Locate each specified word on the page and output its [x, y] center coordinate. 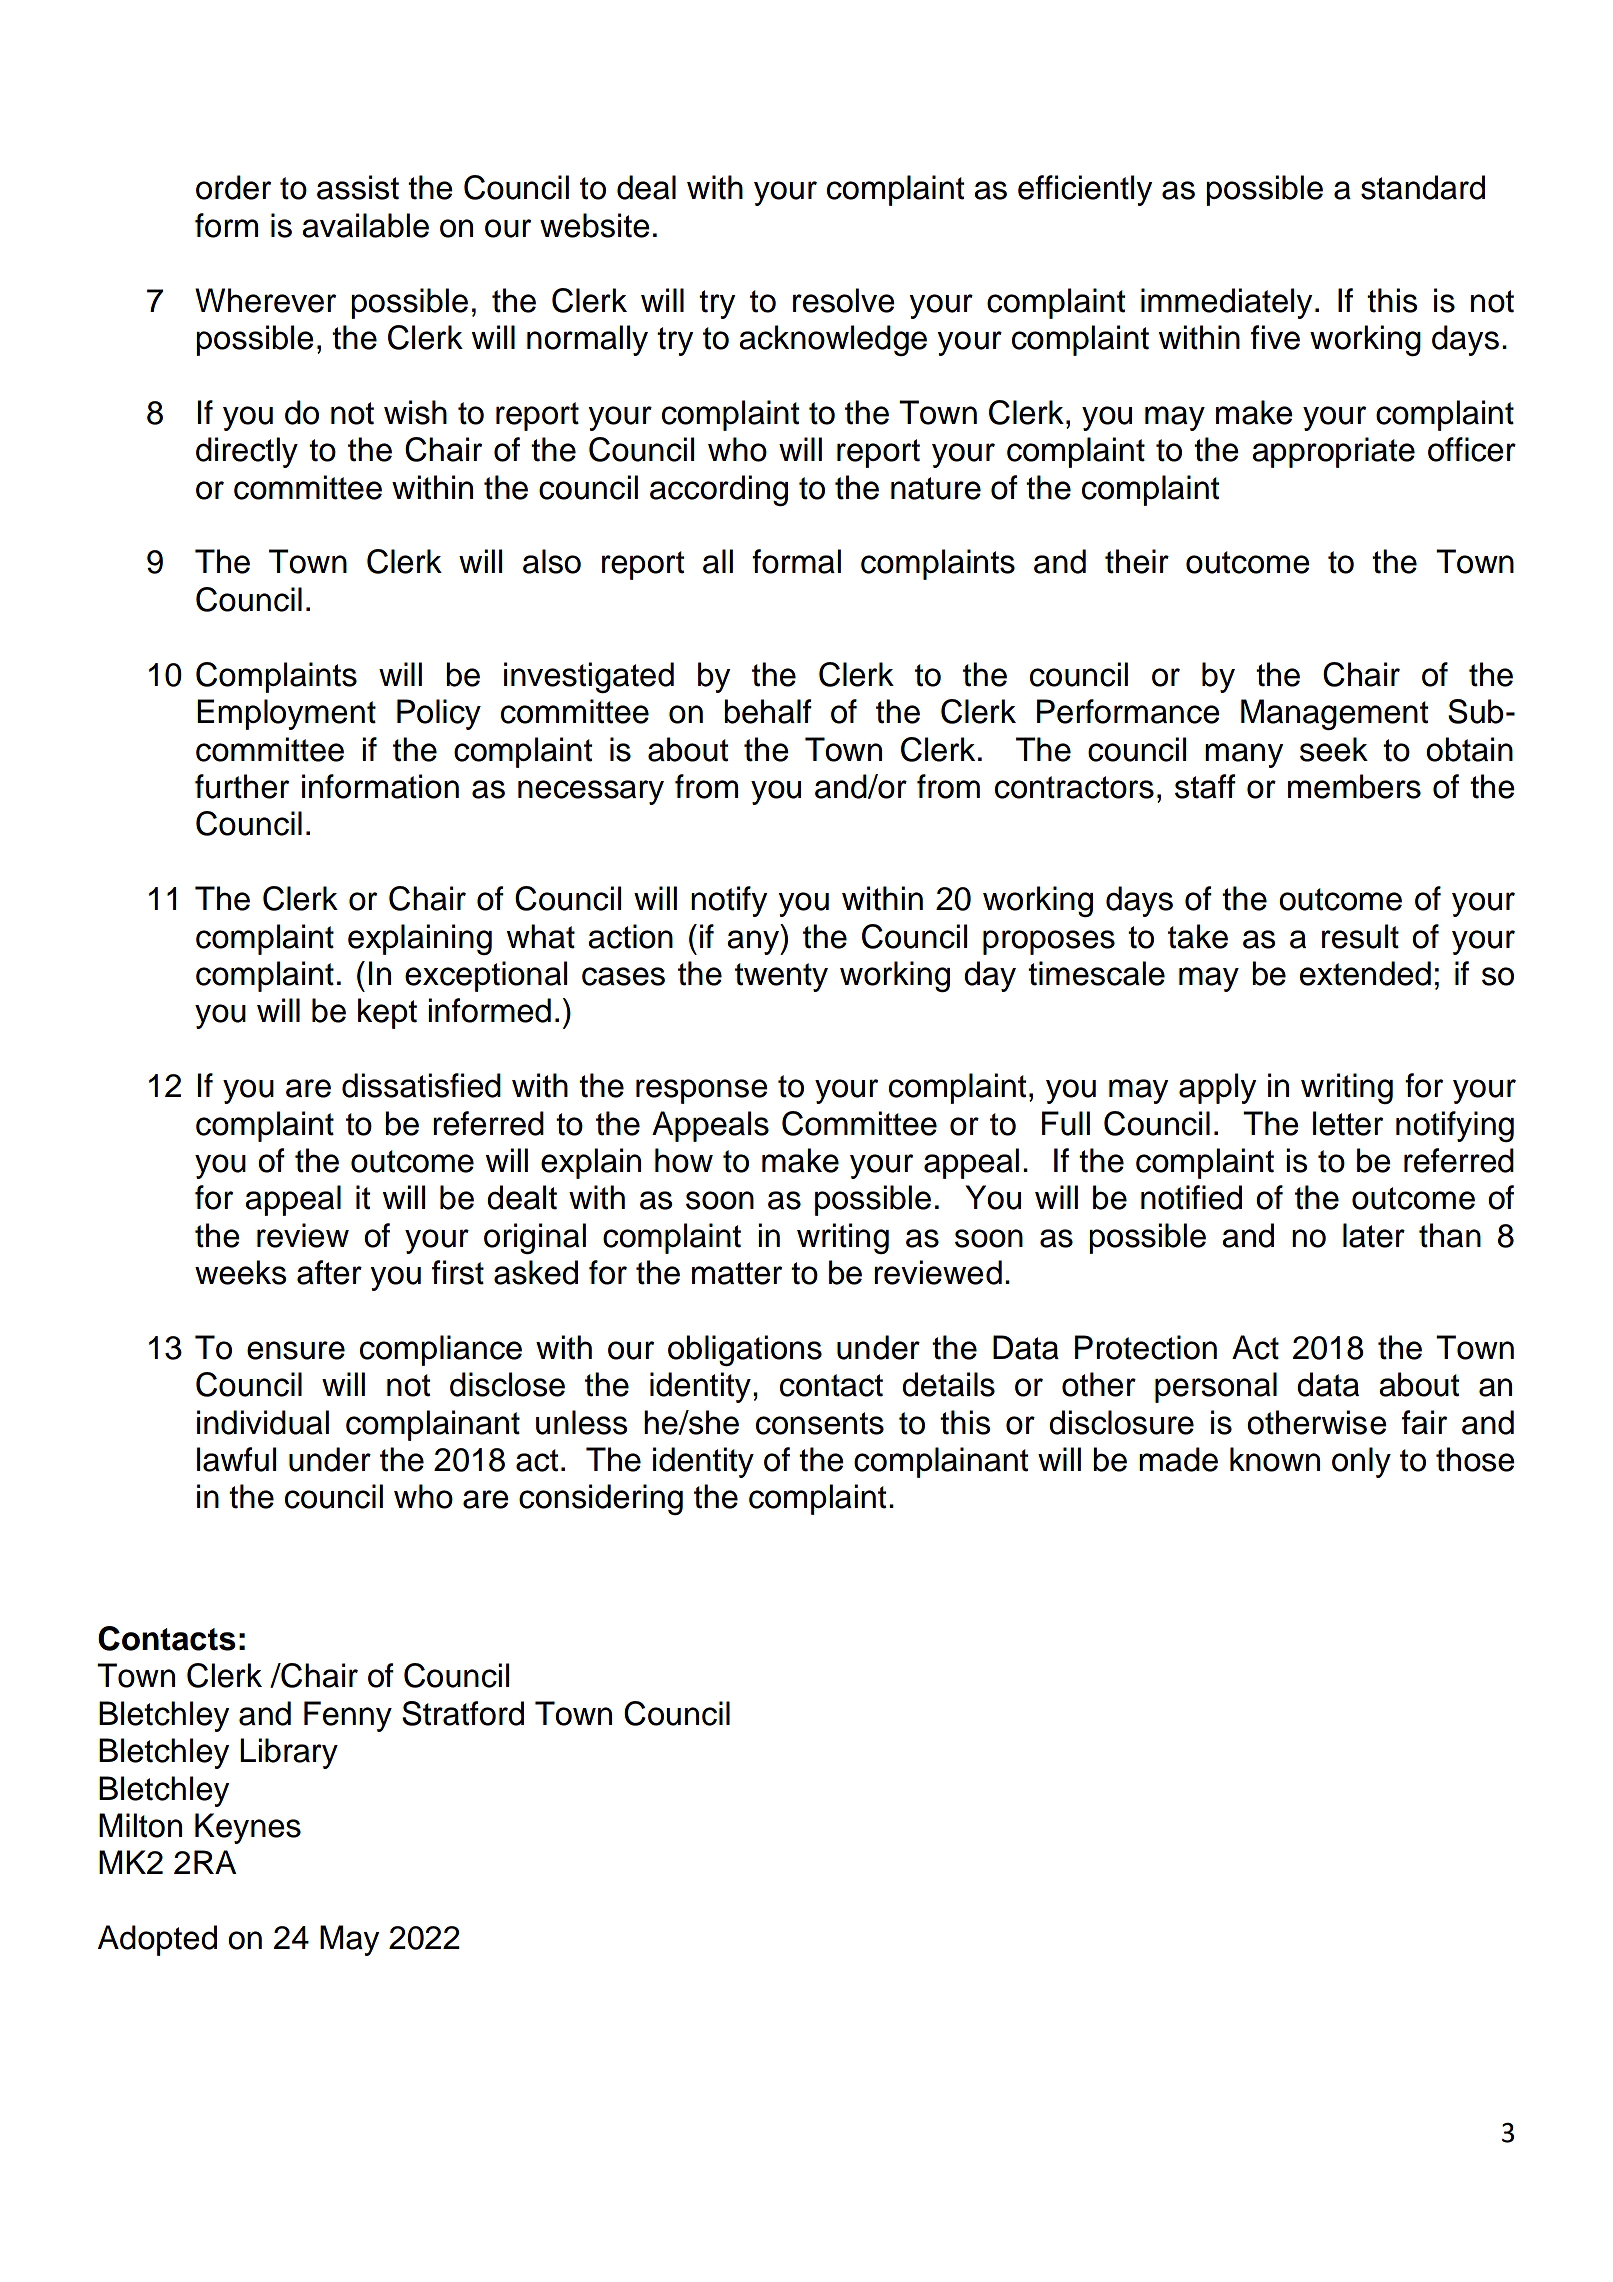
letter [1348, 1123]
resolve [844, 300]
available [365, 225]
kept [387, 1013]
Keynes [248, 1828]
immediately [1226, 303]
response [702, 1091]
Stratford [463, 1713]
